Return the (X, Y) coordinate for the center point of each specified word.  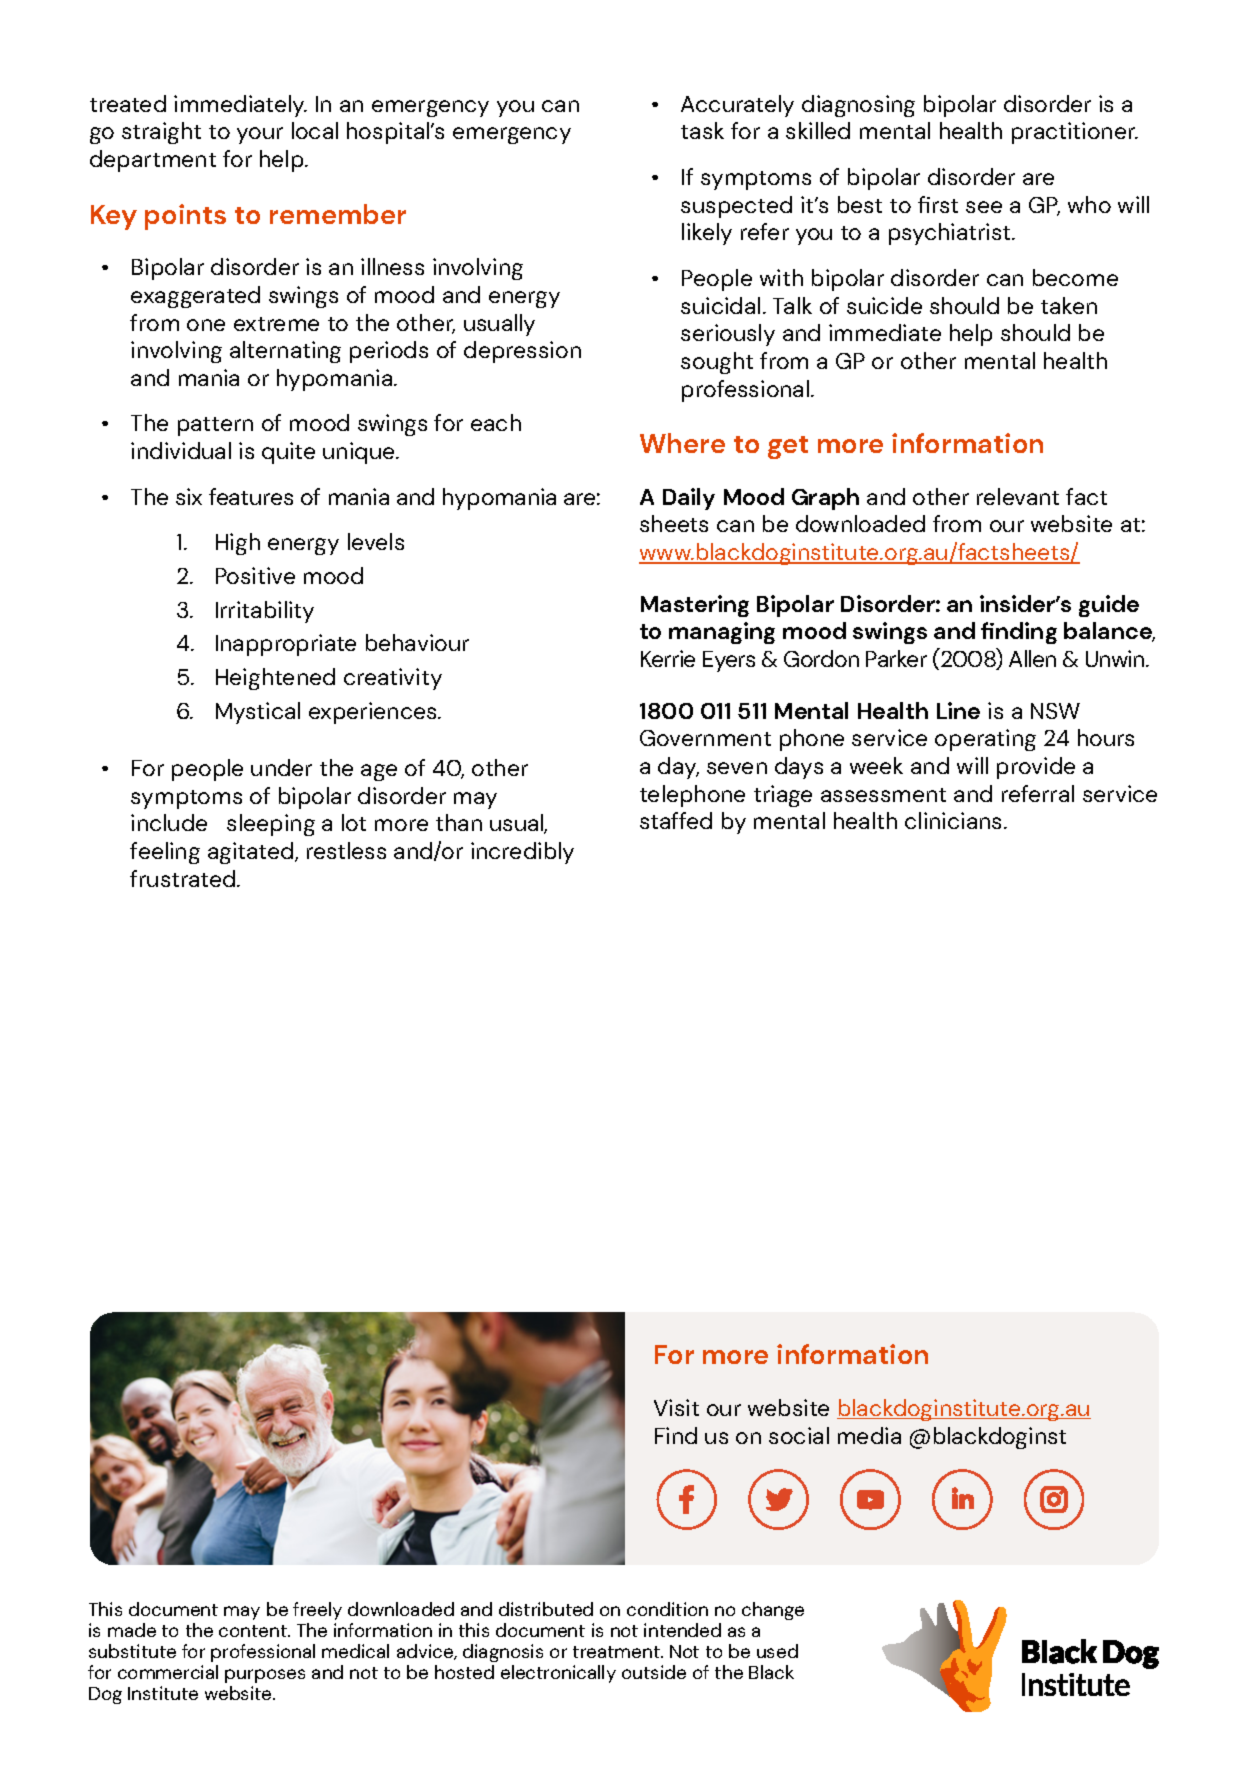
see (984, 207)
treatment (617, 1652)
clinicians (955, 820)
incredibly (522, 853)
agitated (252, 853)
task (702, 130)
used (777, 1651)
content (254, 1631)
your (260, 135)
